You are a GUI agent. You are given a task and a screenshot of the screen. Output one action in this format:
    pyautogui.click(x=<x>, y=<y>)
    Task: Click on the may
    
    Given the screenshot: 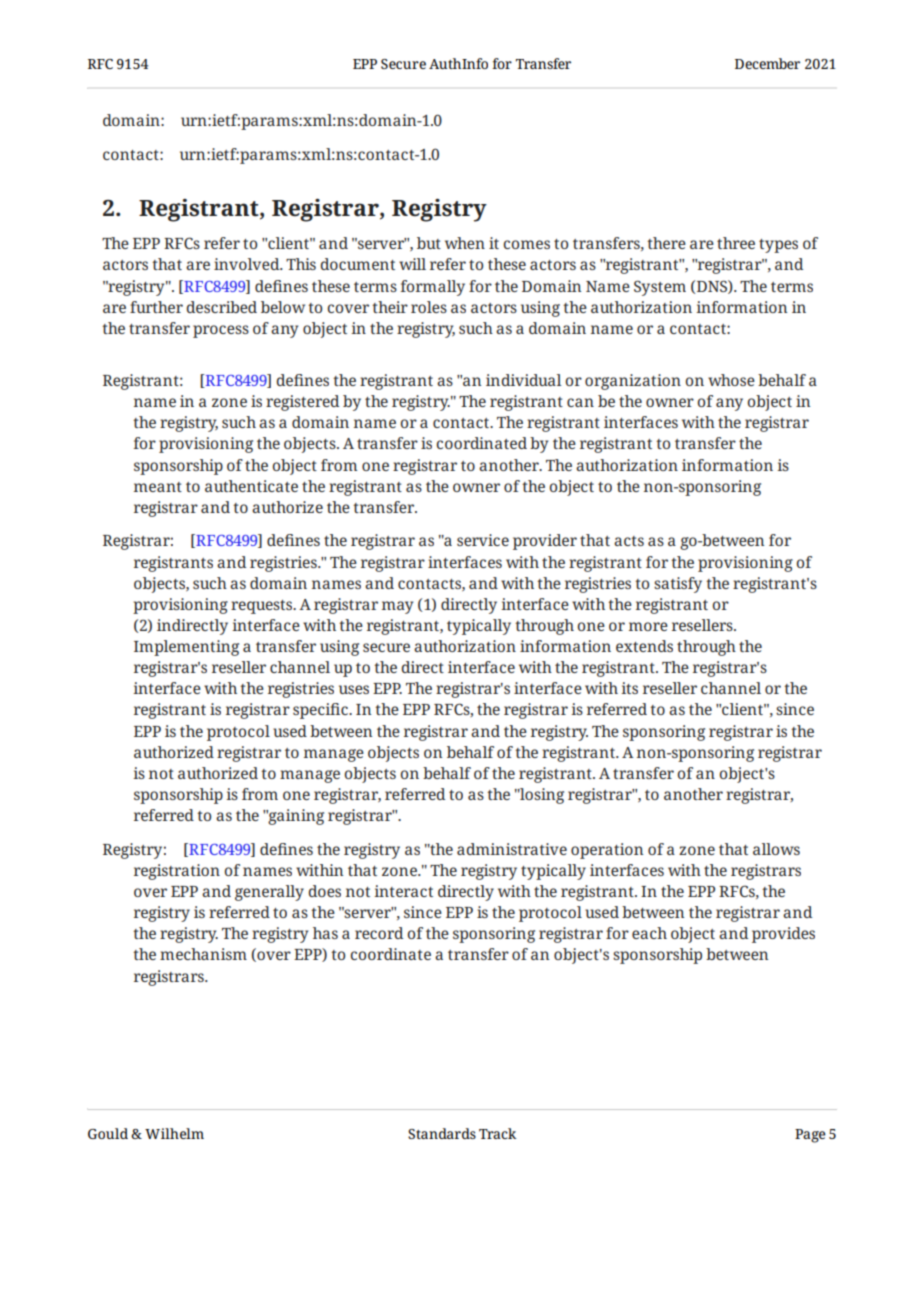 What is the action you would take?
    pyautogui.click(x=397, y=607)
